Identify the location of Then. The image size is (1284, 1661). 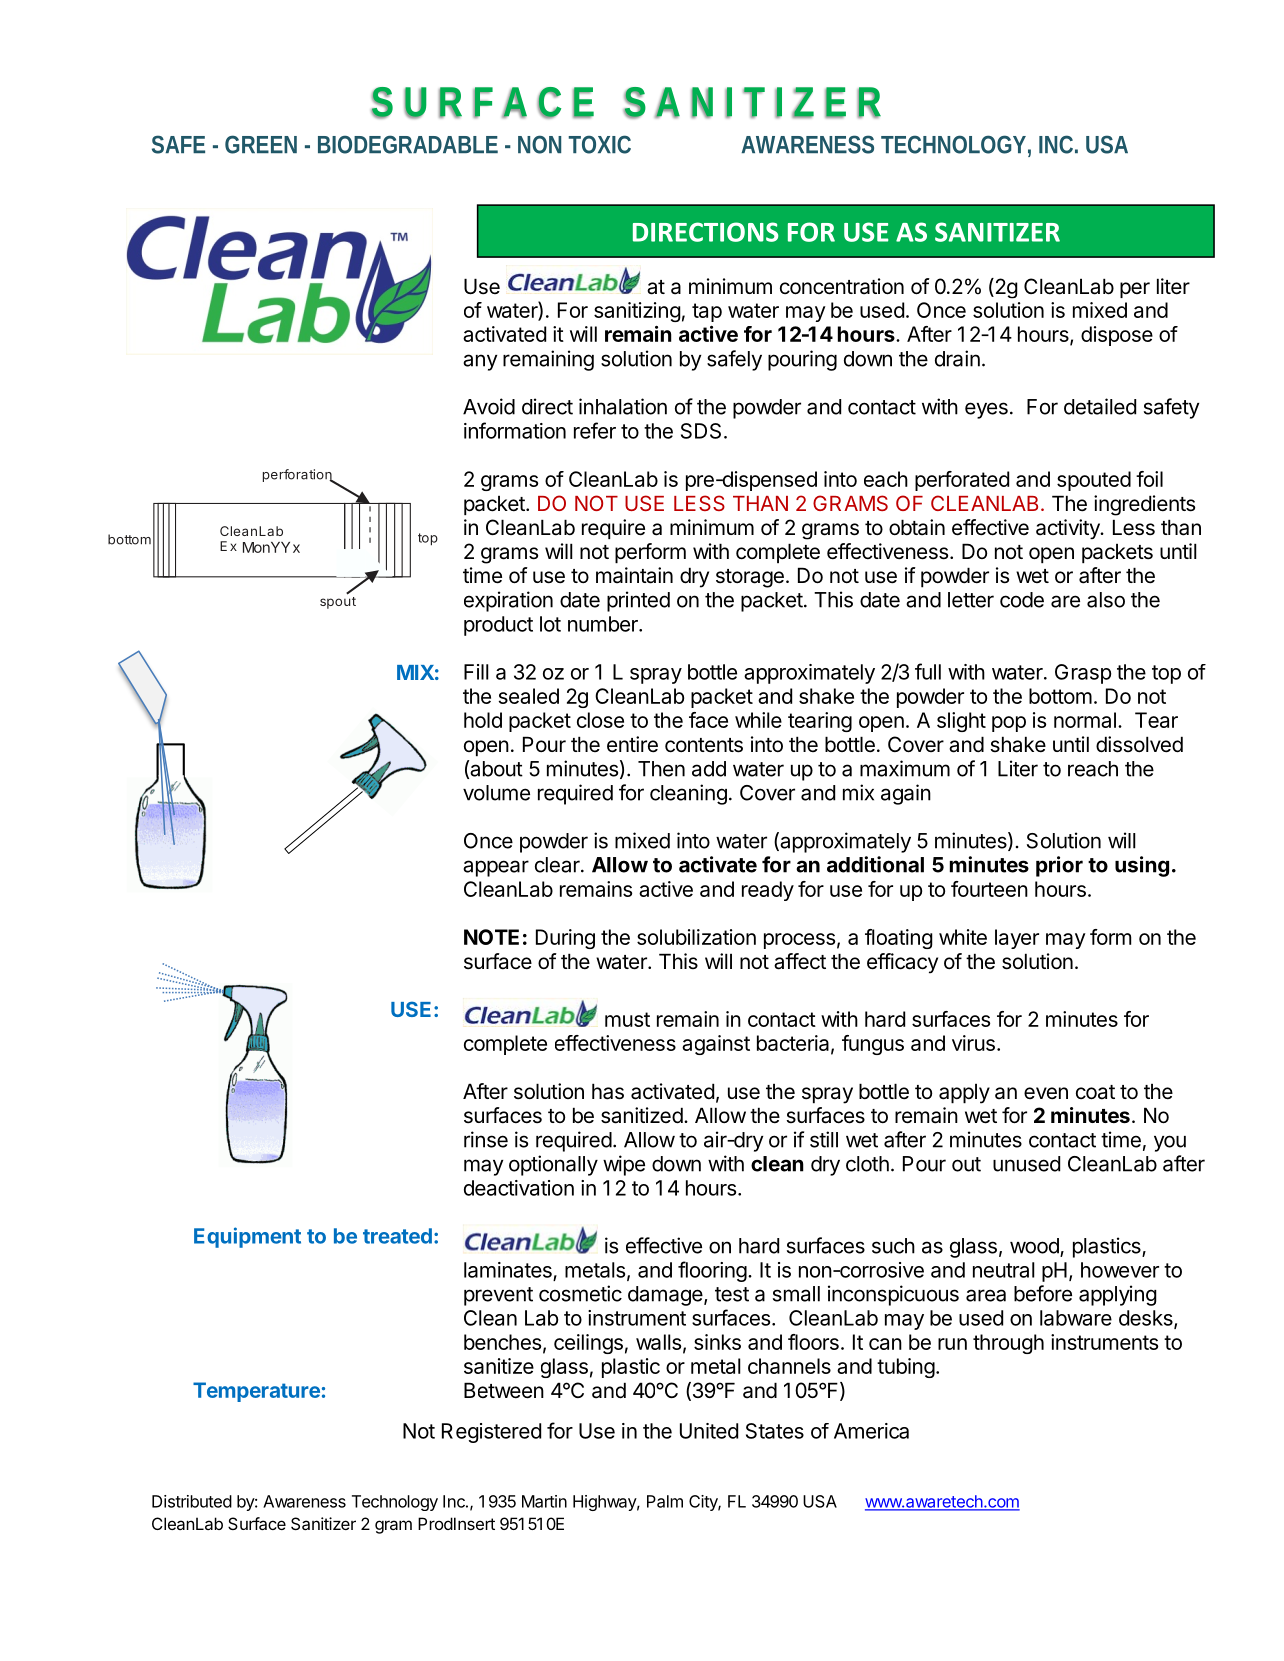
(661, 769).
